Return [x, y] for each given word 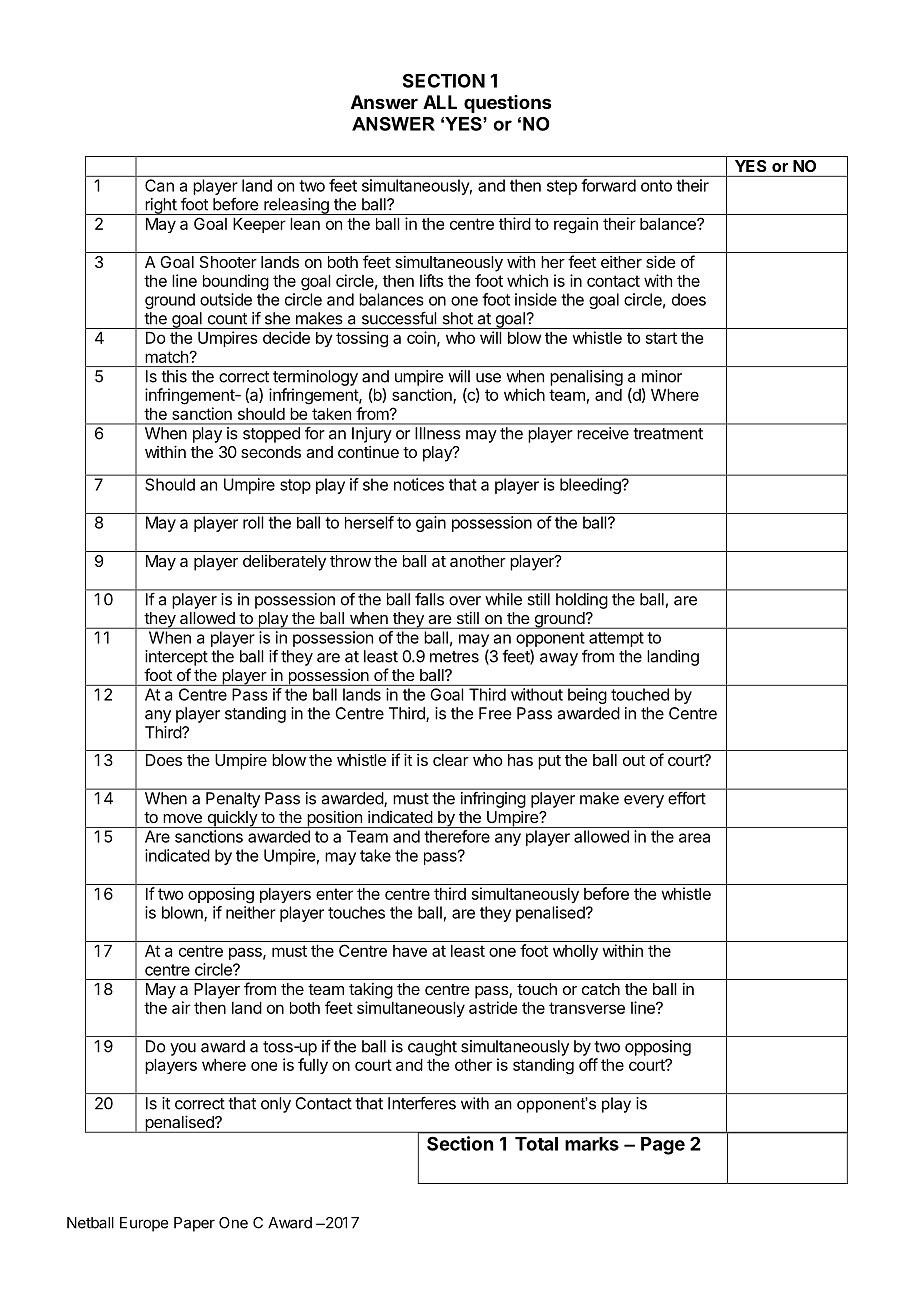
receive [603, 433]
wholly [575, 952]
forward [609, 185]
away [559, 659]
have [410, 951]
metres [454, 657]
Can [159, 185]
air [181, 1007]
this [174, 376]
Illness [438, 433]
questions [507, 104]
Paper [194, 1224]
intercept [176, 658]
